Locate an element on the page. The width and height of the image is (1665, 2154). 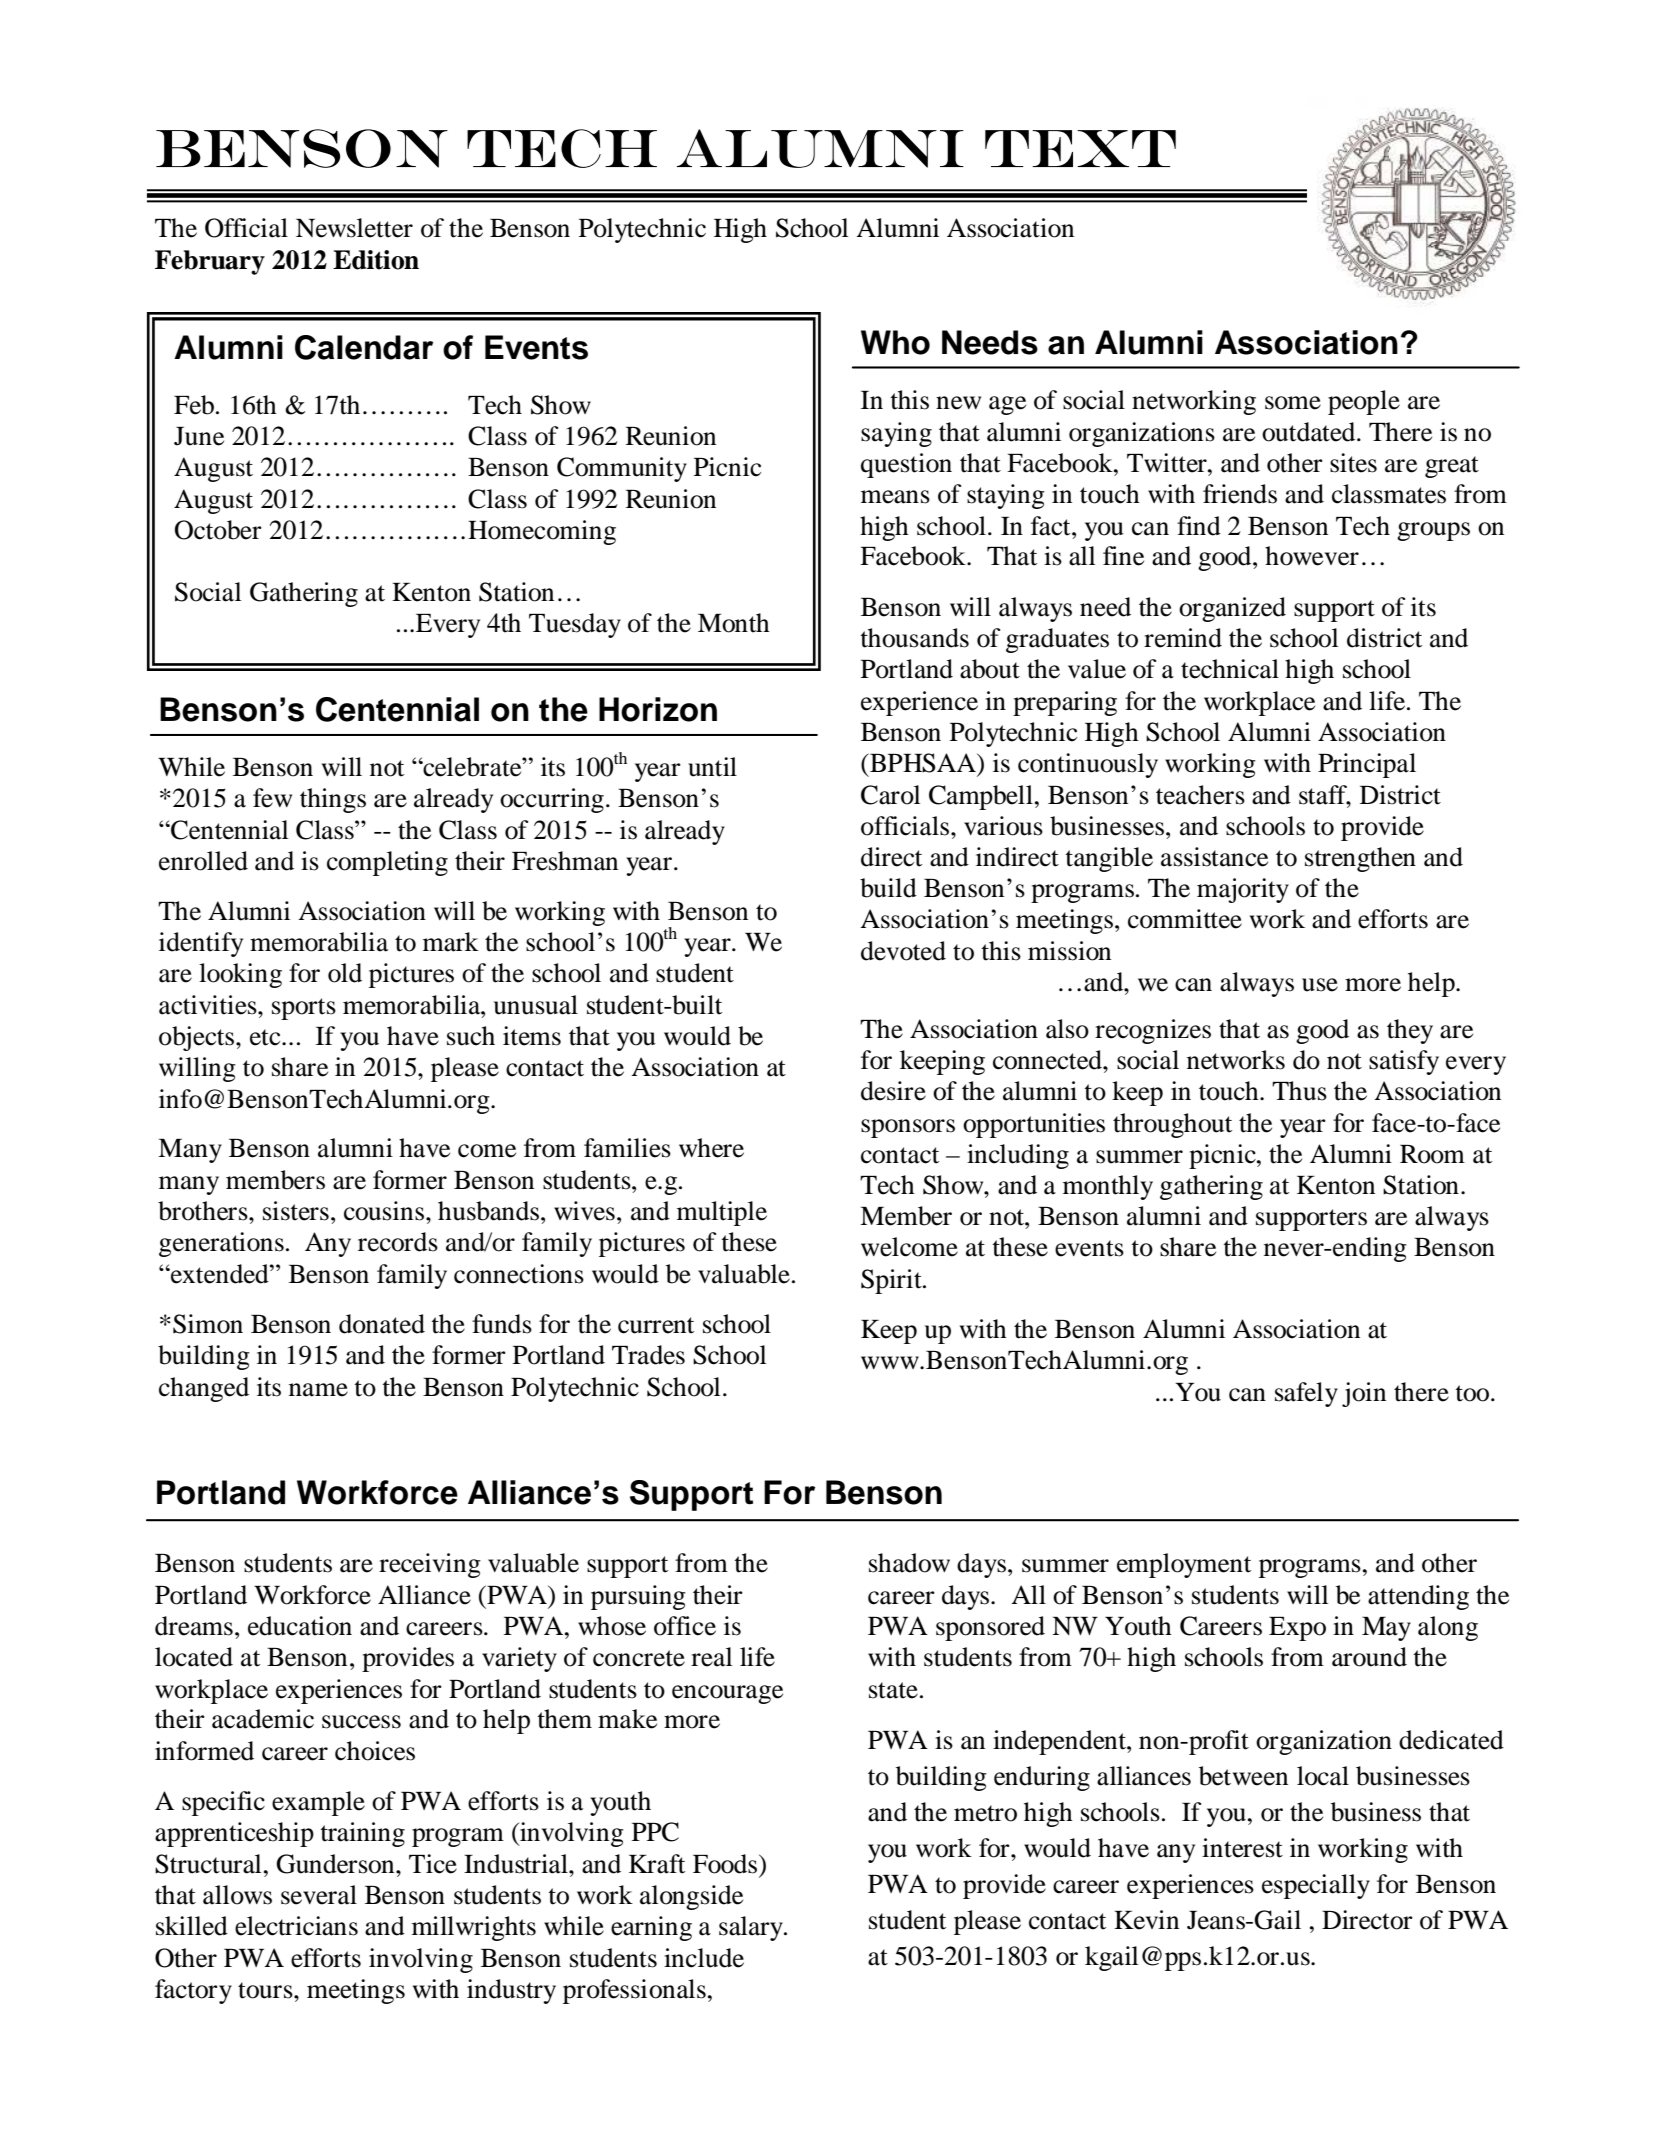
salary is located at coordinates (752, 1928).
